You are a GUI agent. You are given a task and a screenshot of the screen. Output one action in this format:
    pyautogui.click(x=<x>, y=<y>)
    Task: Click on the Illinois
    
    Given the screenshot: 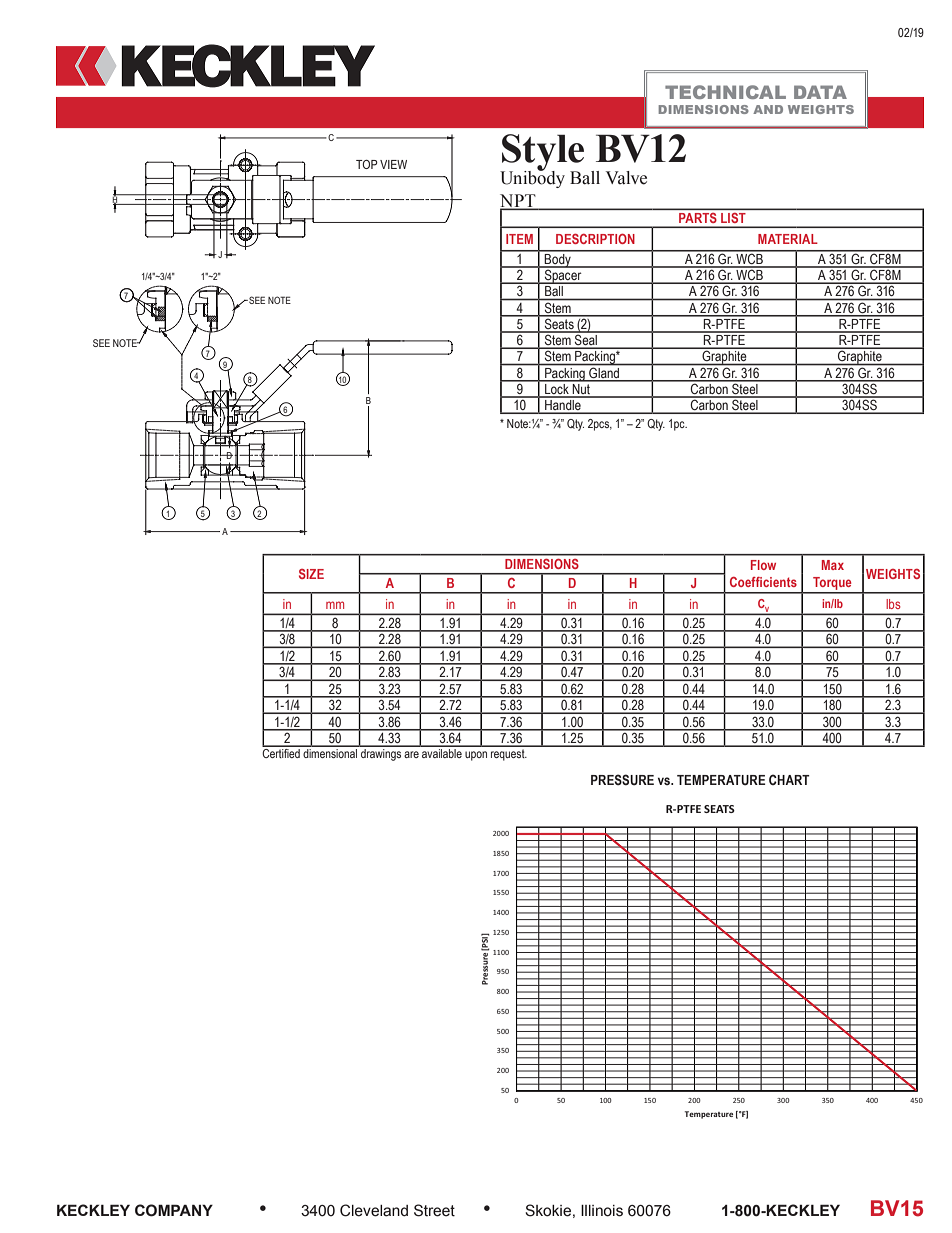 What is the action you would take?
    pyautogui.click(x=602, y=1211)
